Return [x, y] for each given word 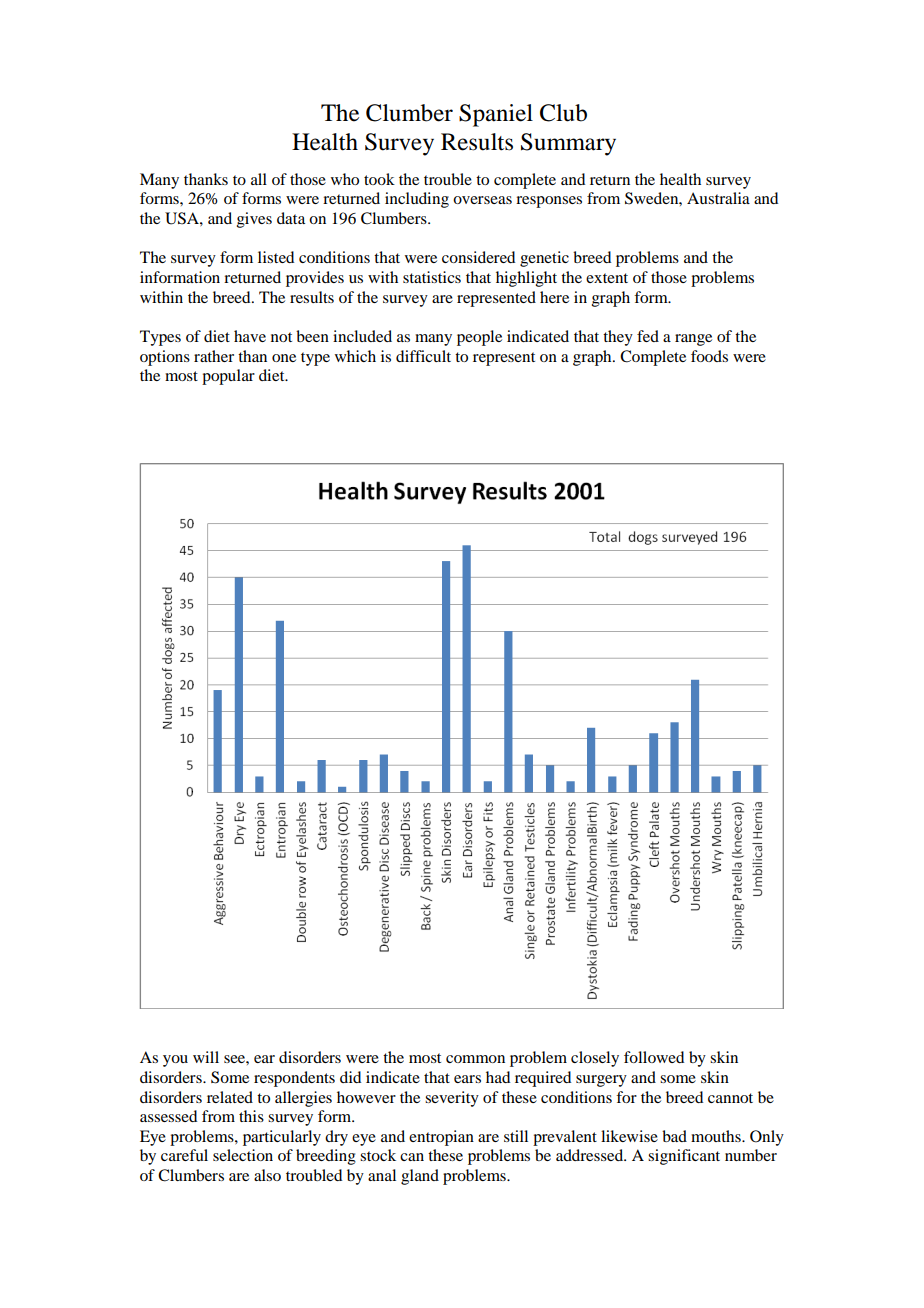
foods [709, 356]
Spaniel [496, 115]
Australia [718, 198]
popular [228, 377]
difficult [423, 356]
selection [243, 1155]
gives [254, 220]
